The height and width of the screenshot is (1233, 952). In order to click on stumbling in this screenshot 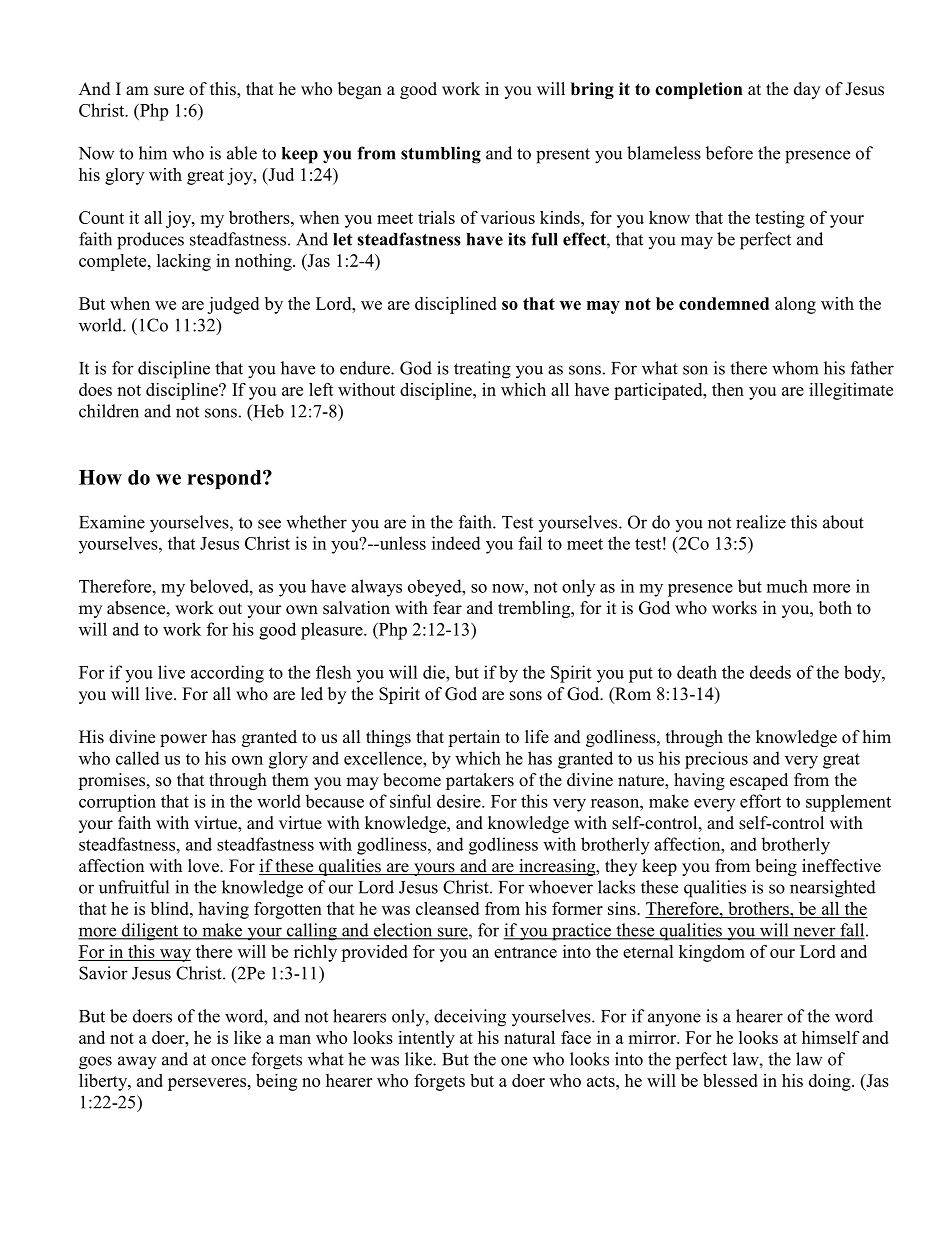, I will do `click(441, 155)`.
